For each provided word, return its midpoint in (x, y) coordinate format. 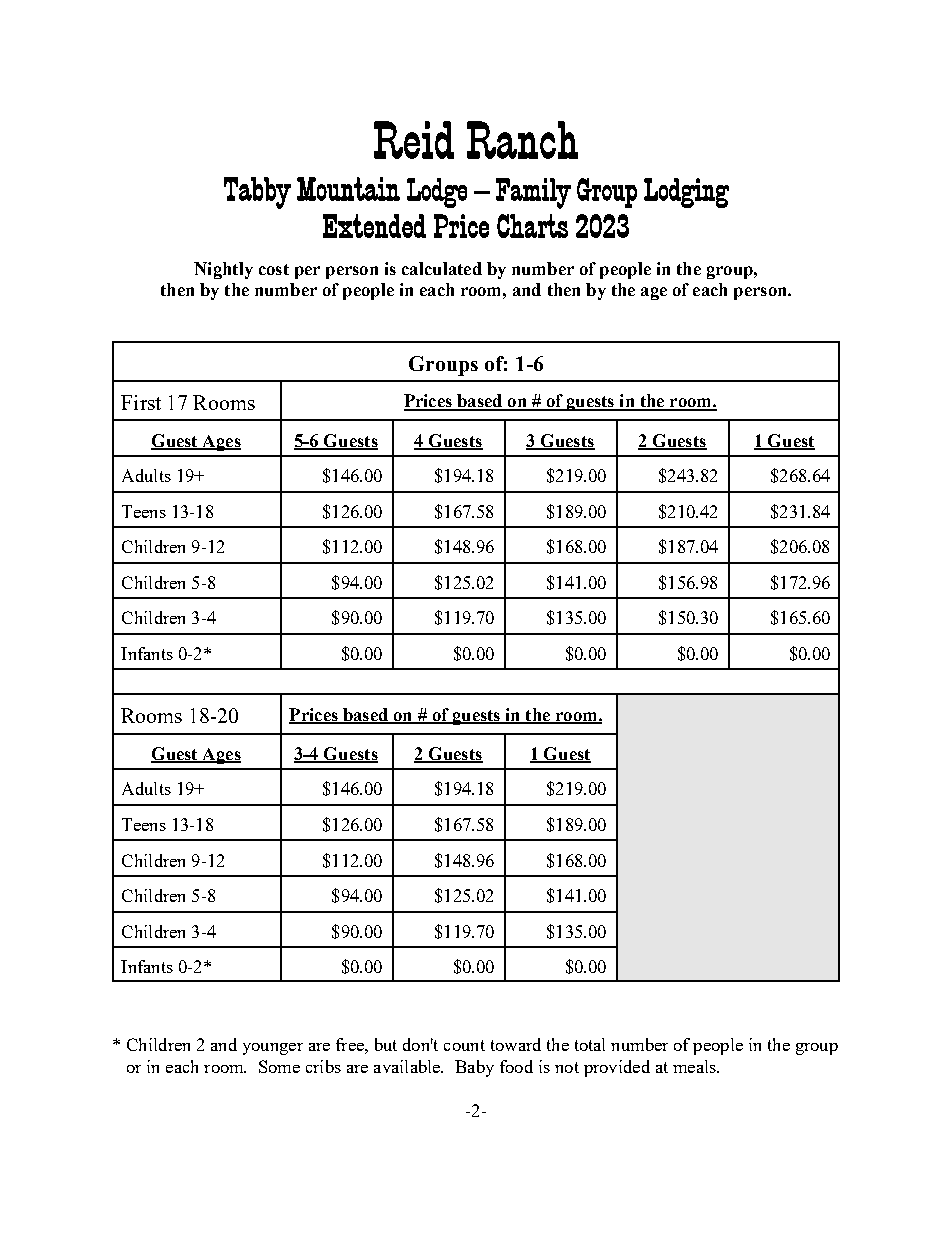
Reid (414, 140)
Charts (532, 226)
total (590, 1044)
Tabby (257, 193)
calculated (442, 268)
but (386, 1044)
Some (279, 1066)
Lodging (686, 193)
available (408, 1066)
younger (273, 1049)
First (141, 402)
